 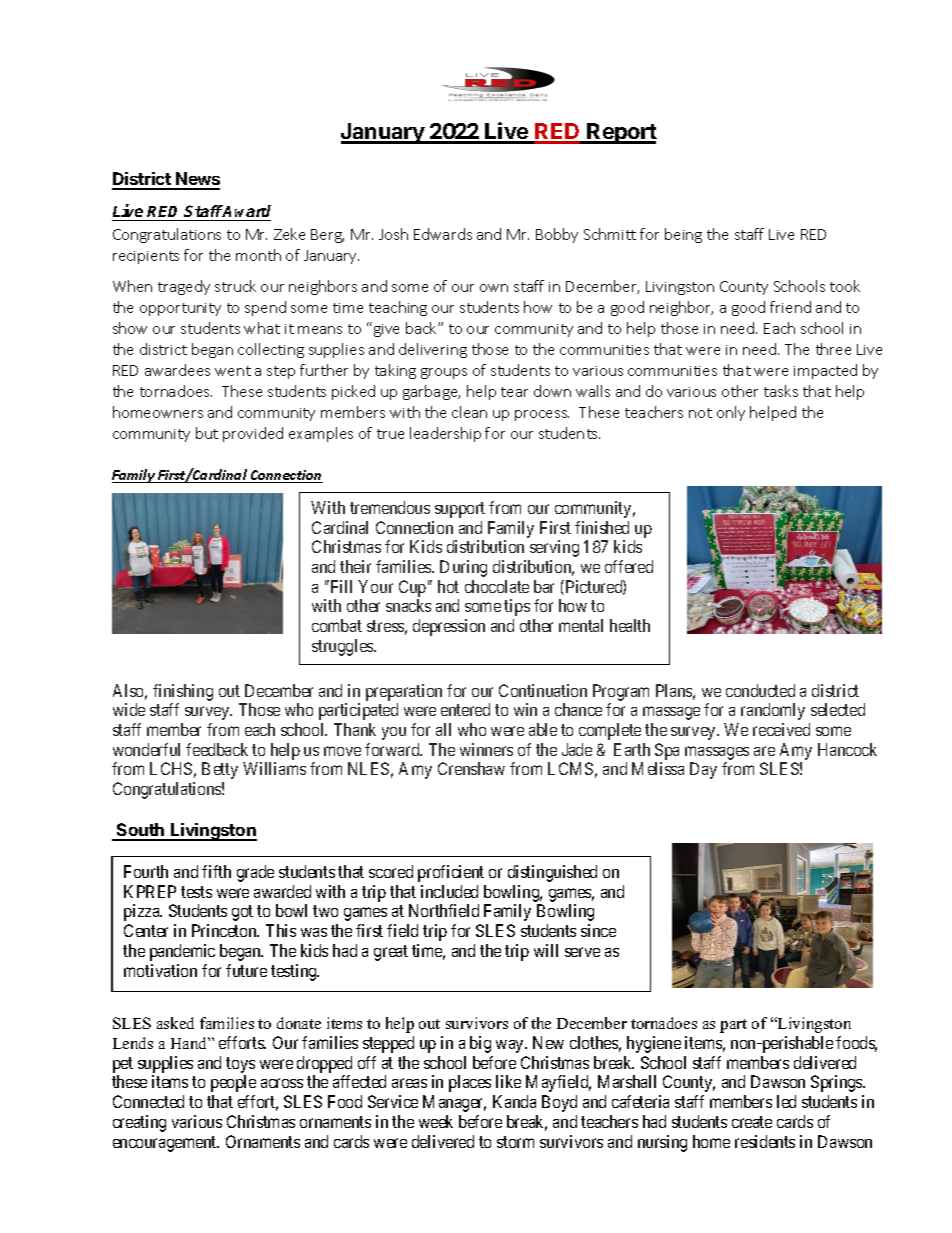 What do you see at coordinates (443, 234) in the screenshot?
I see `Edwards` at bounding box center [443, 234].
